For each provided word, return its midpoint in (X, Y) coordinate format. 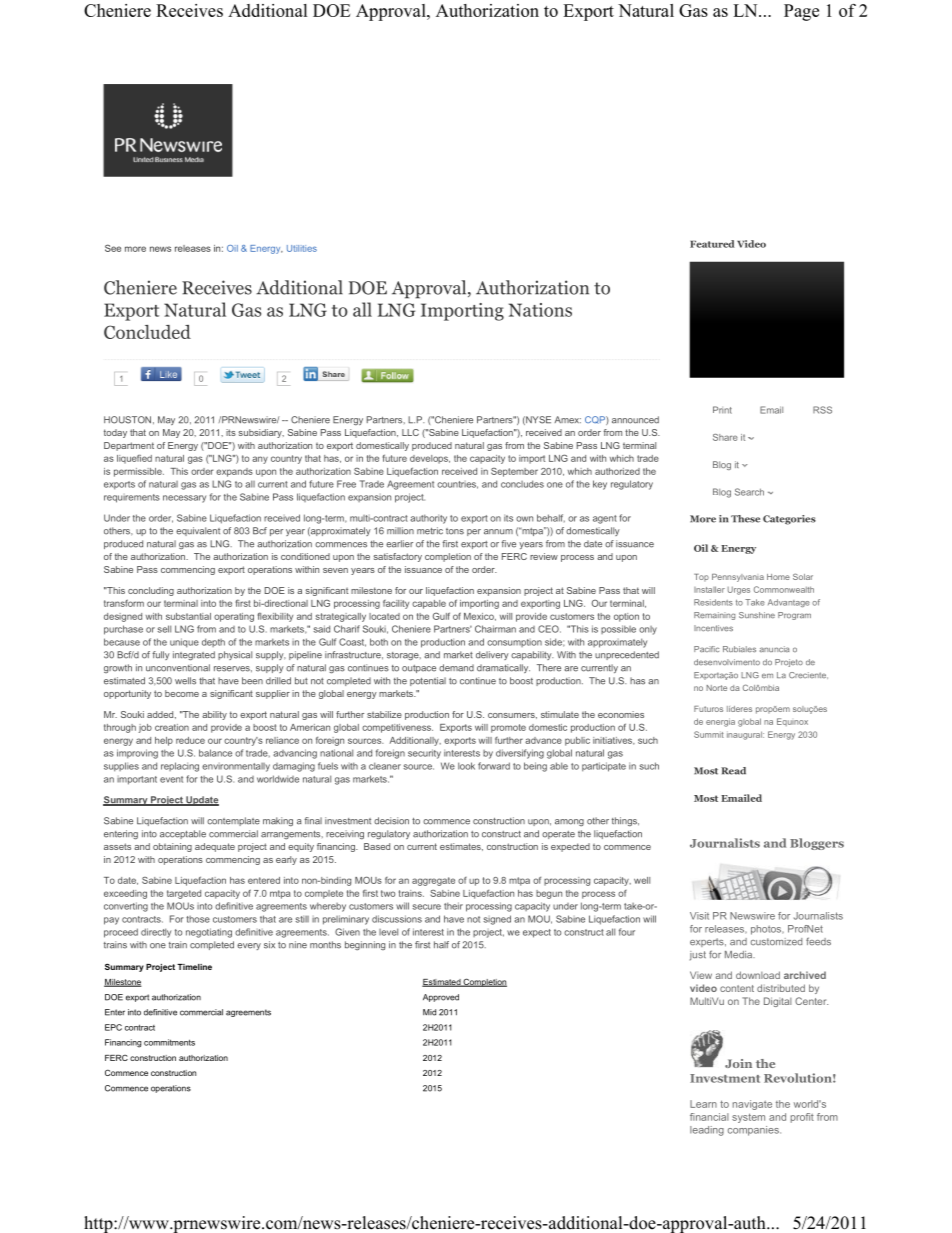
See (113, 248)
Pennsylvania (738, 578)
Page (801, 12)
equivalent (198, 531)
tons (455, 531)
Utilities (302, 248)
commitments (169, 1042)
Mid (429, 1012)
